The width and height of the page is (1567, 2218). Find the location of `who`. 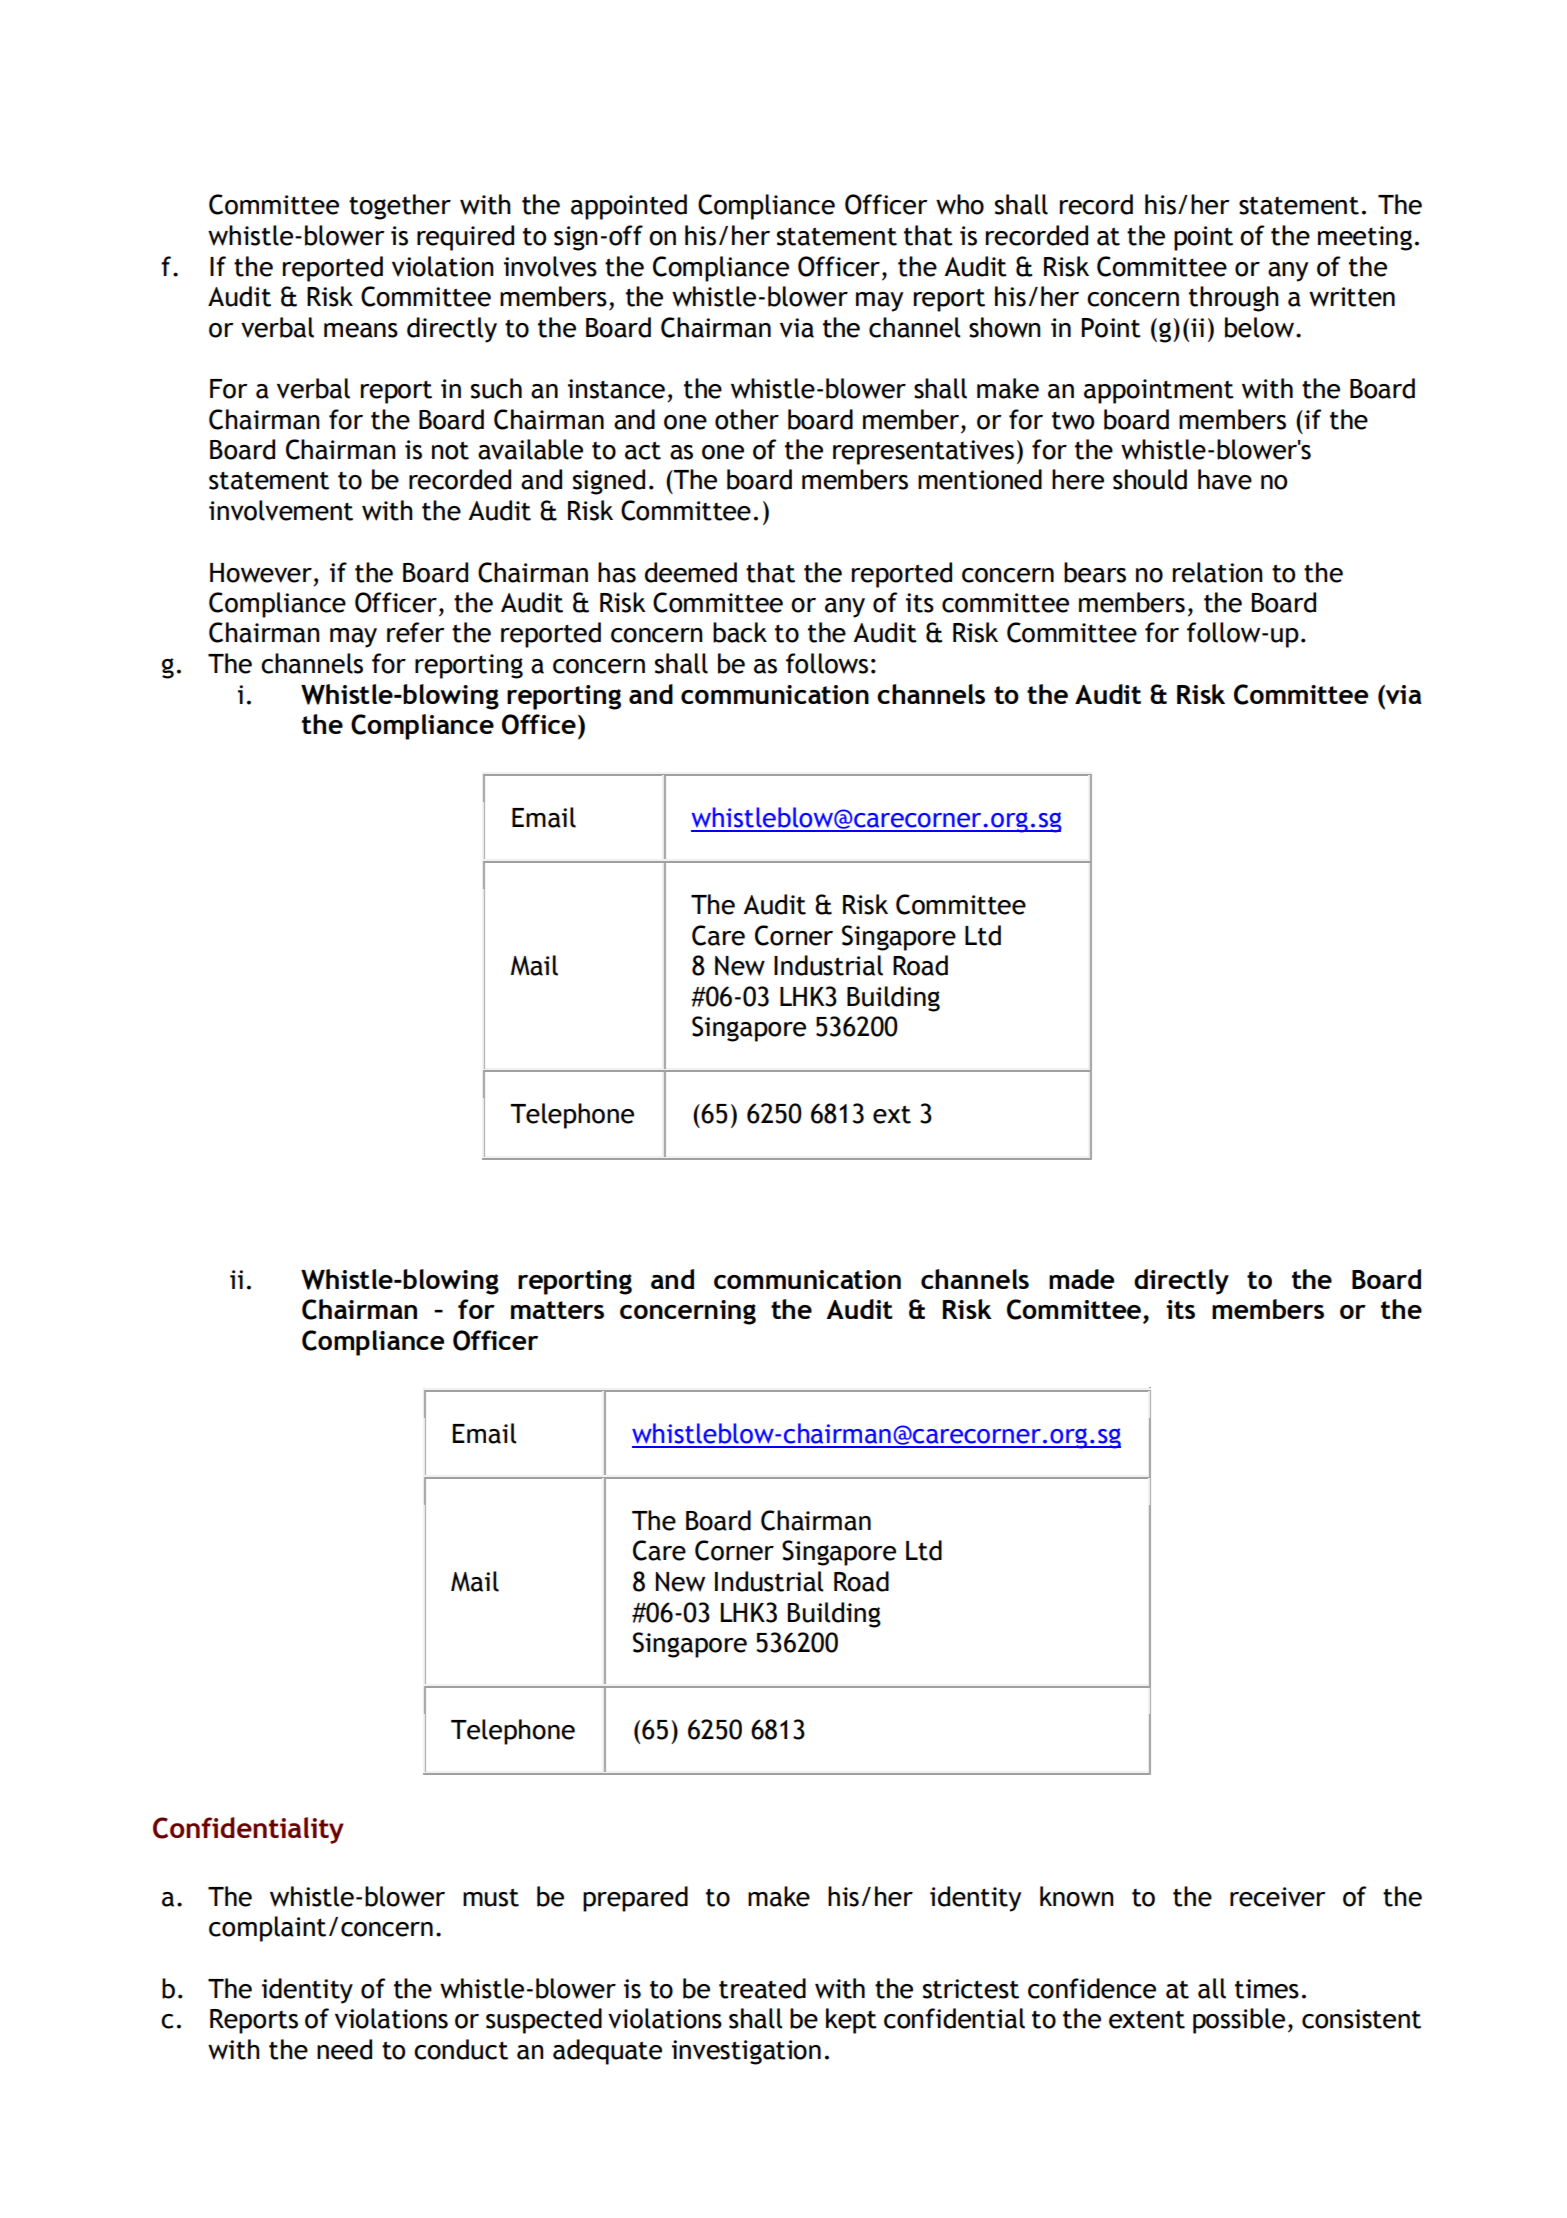

who is located at coordinates (960, 204).
